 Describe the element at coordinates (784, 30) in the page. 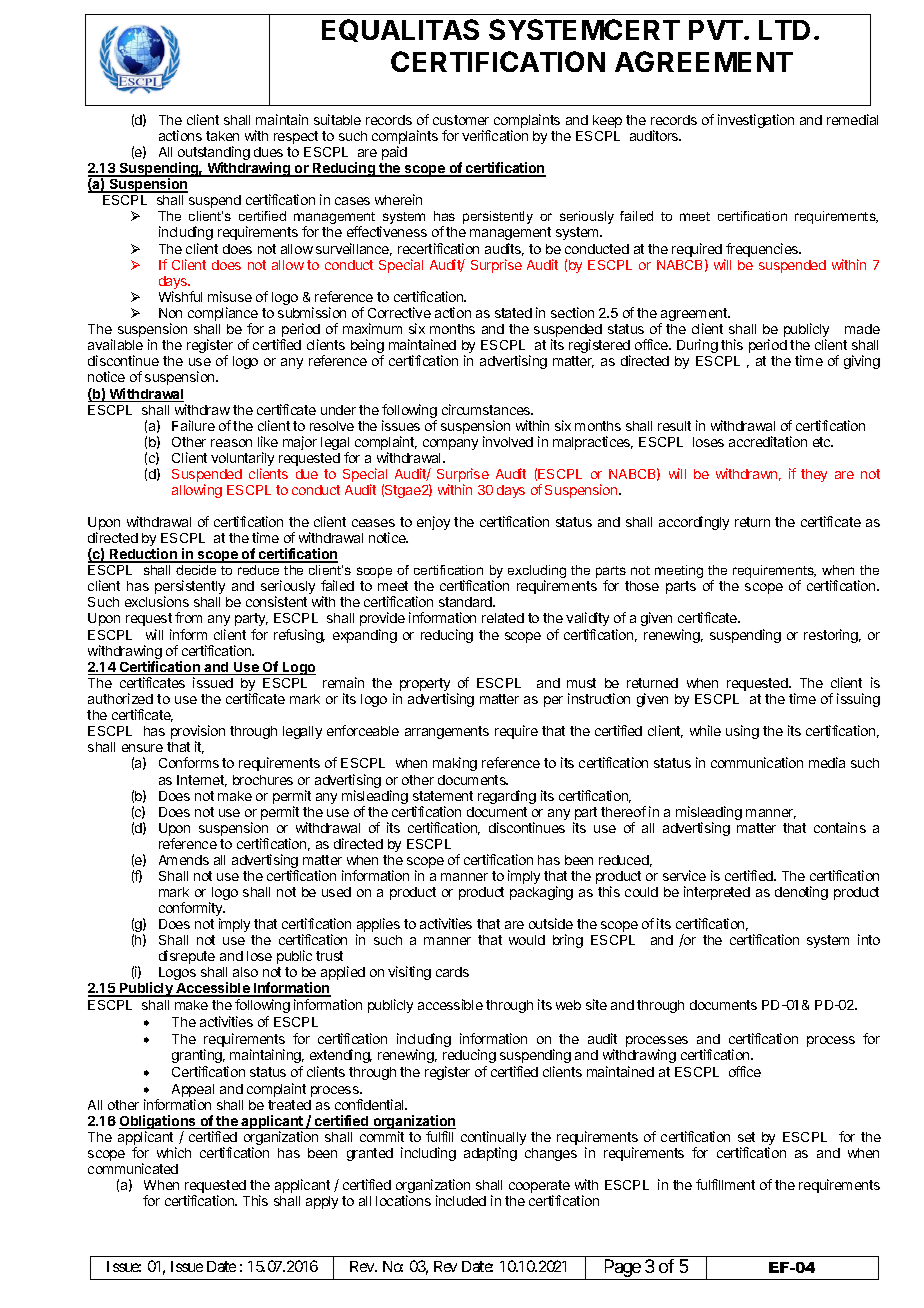

I see `LTD` at that location.
